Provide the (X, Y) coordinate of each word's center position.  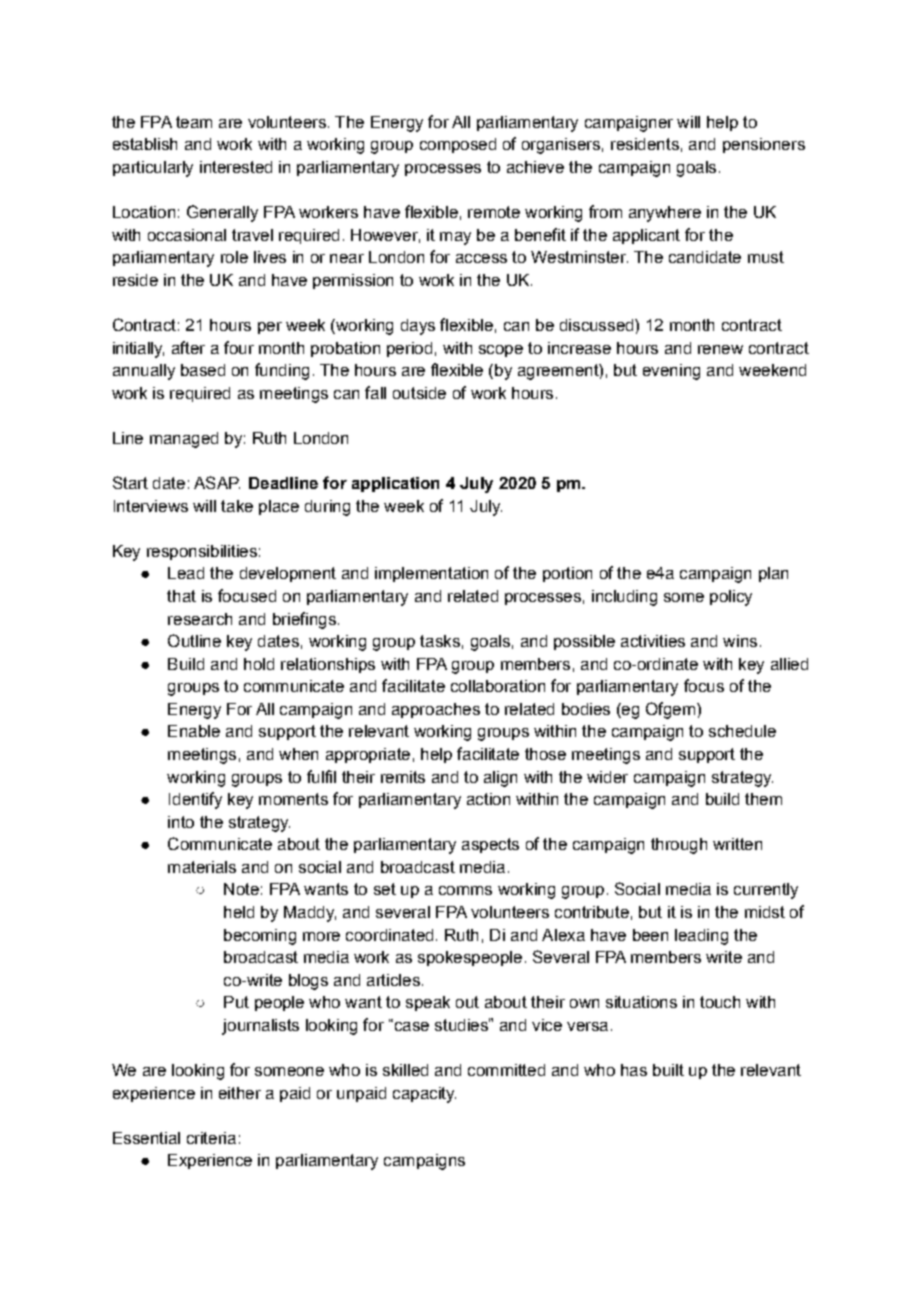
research (200, 619)
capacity (424, 1095)
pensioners (764, 145)
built (668, 1070)
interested (236, 167)
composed (458, 145)
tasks (440, 641)
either (240, 1093)
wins (740, 641)
